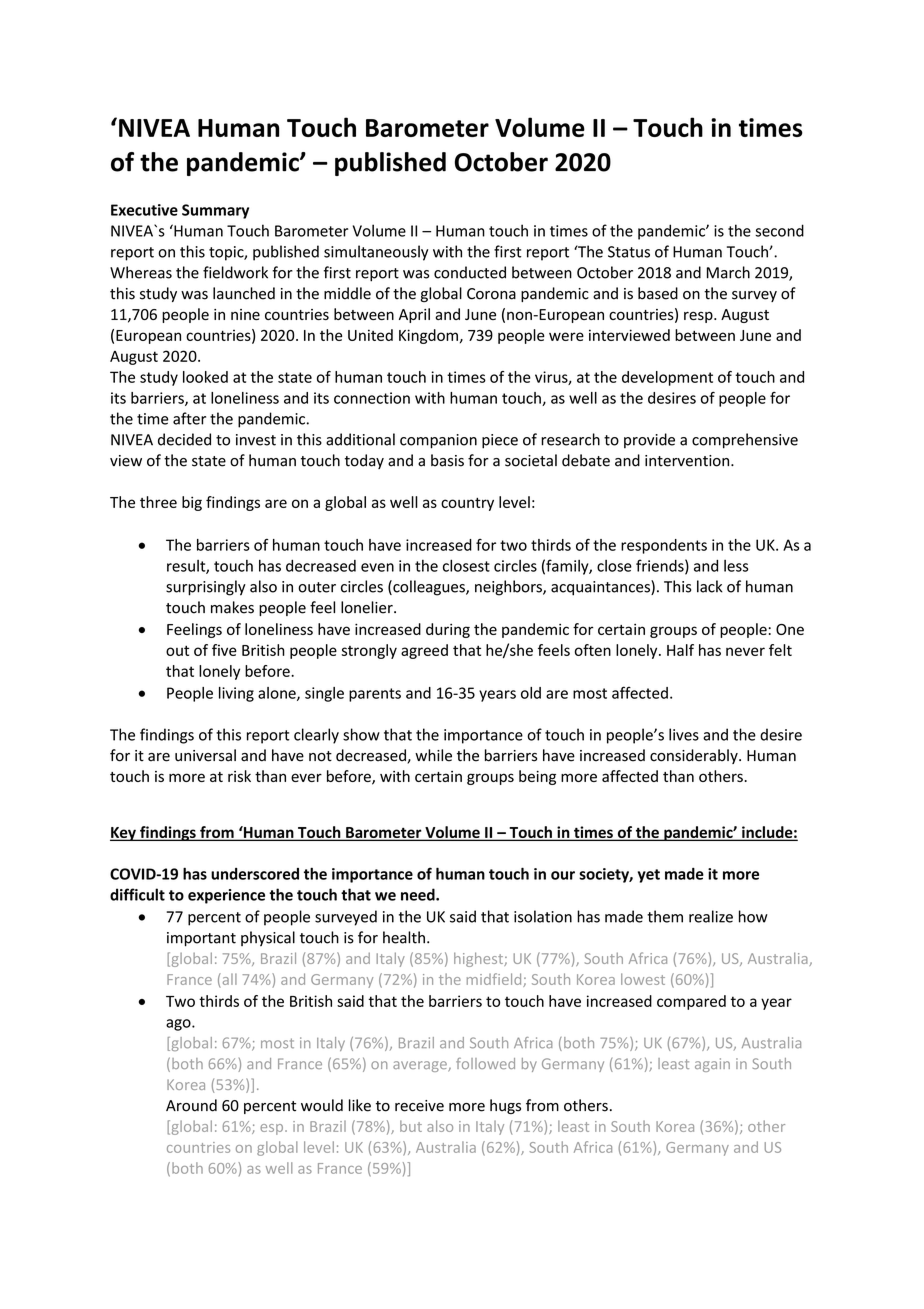  I want to click on March, so click(728, 272).
